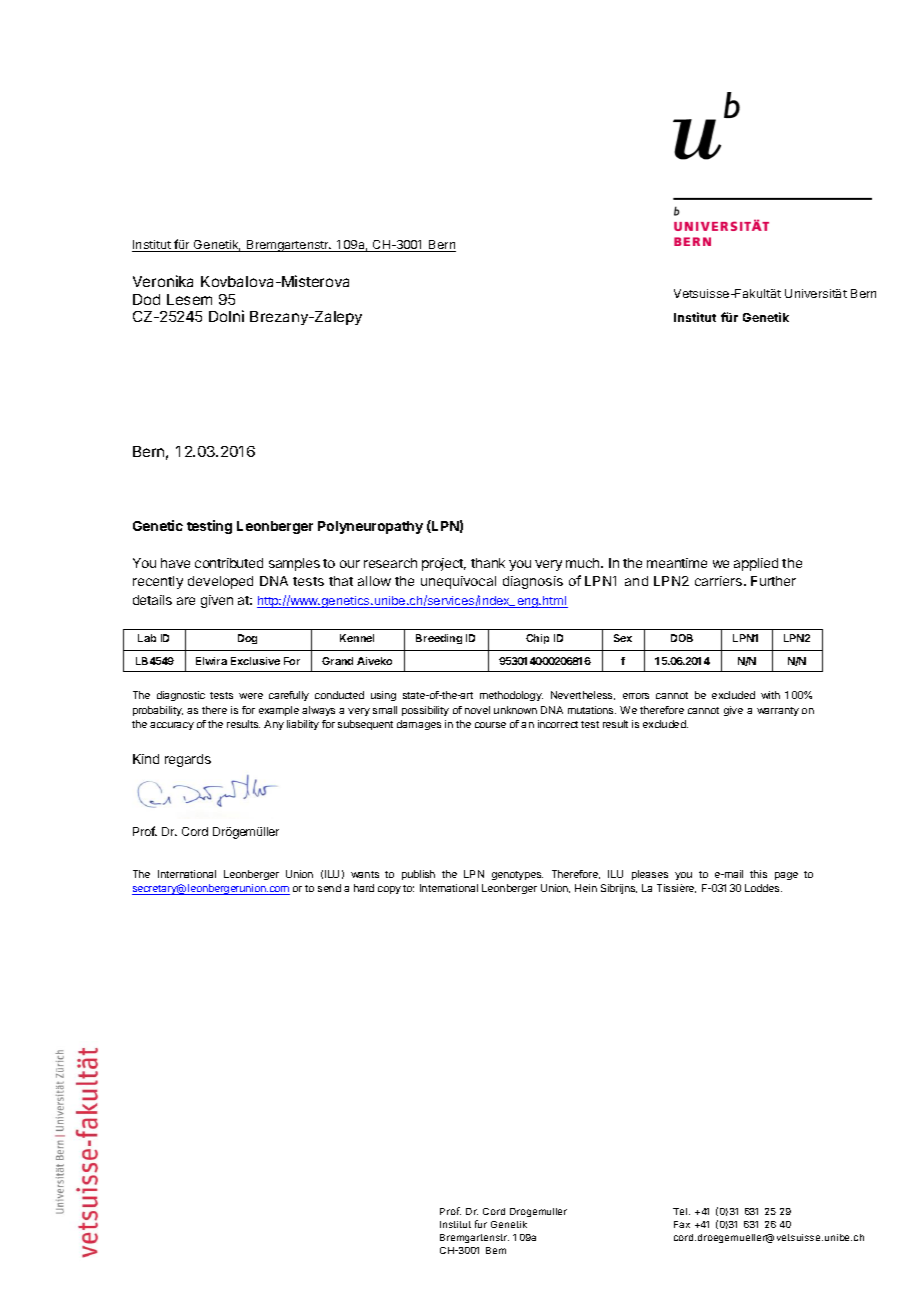 This page has height=1308, width=924. Describe the element at coordinates (188, 760) in the page. I see `regards` at that location.
